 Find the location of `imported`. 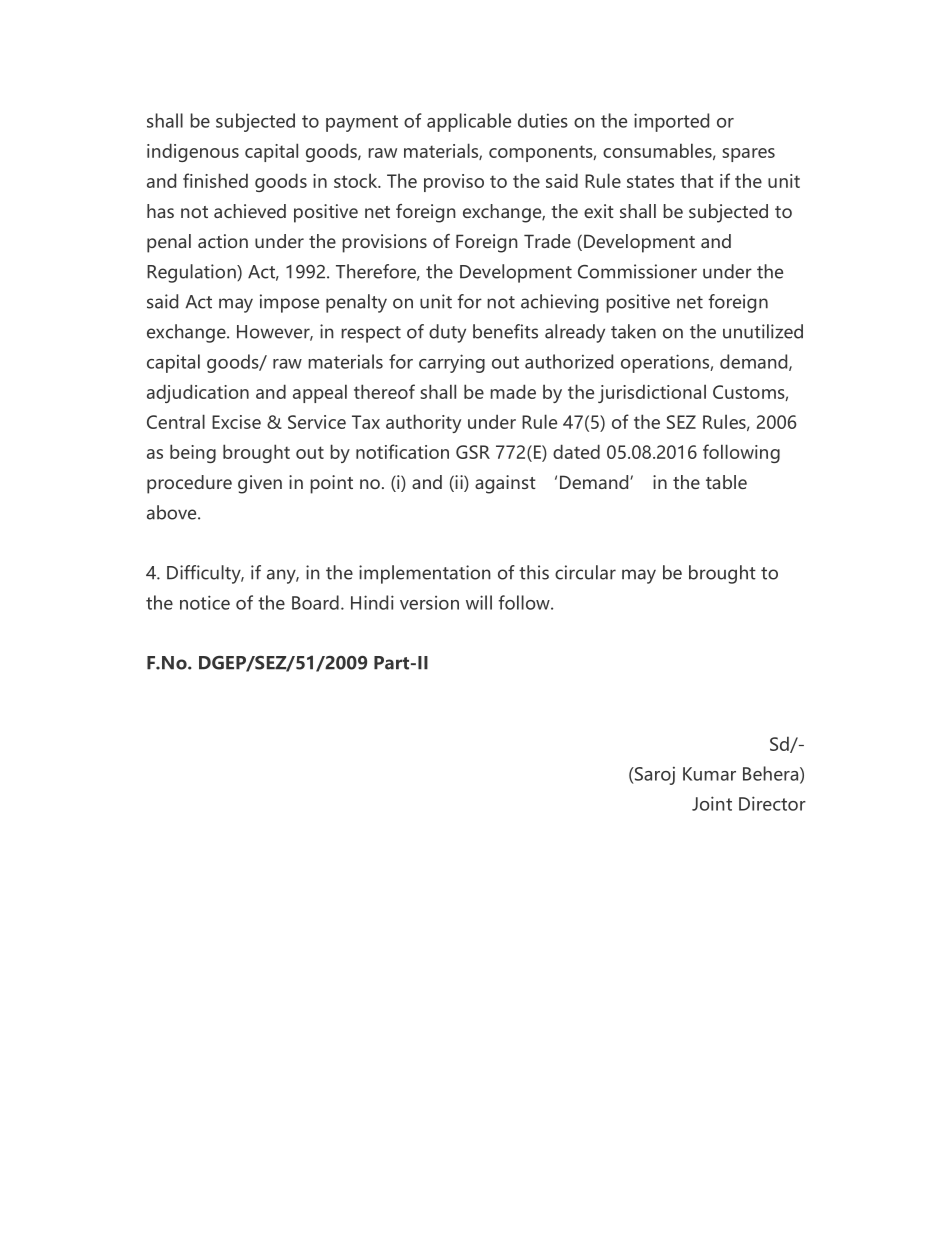

imported is located at coordinates (671, 122).
